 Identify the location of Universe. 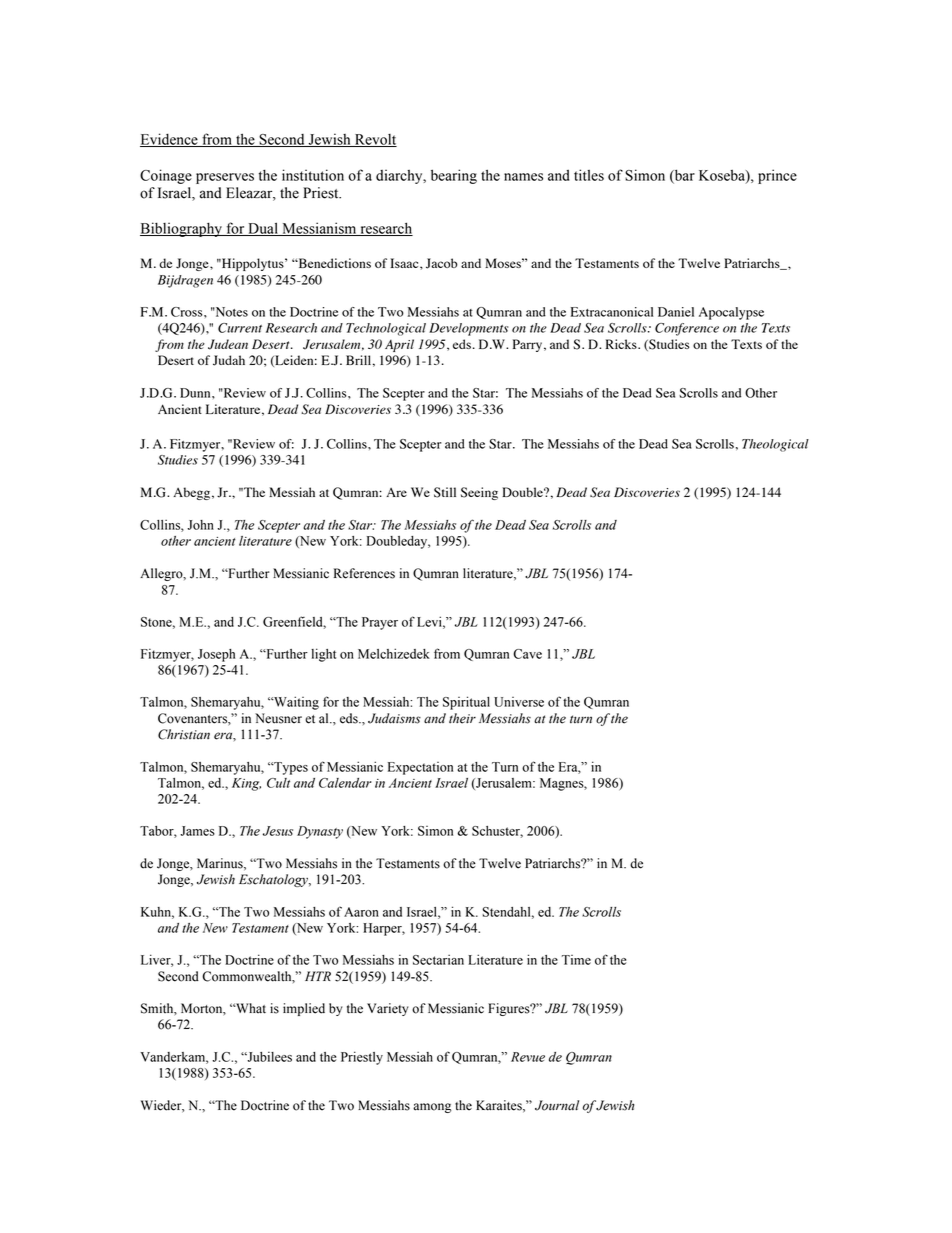
(519, 702).
